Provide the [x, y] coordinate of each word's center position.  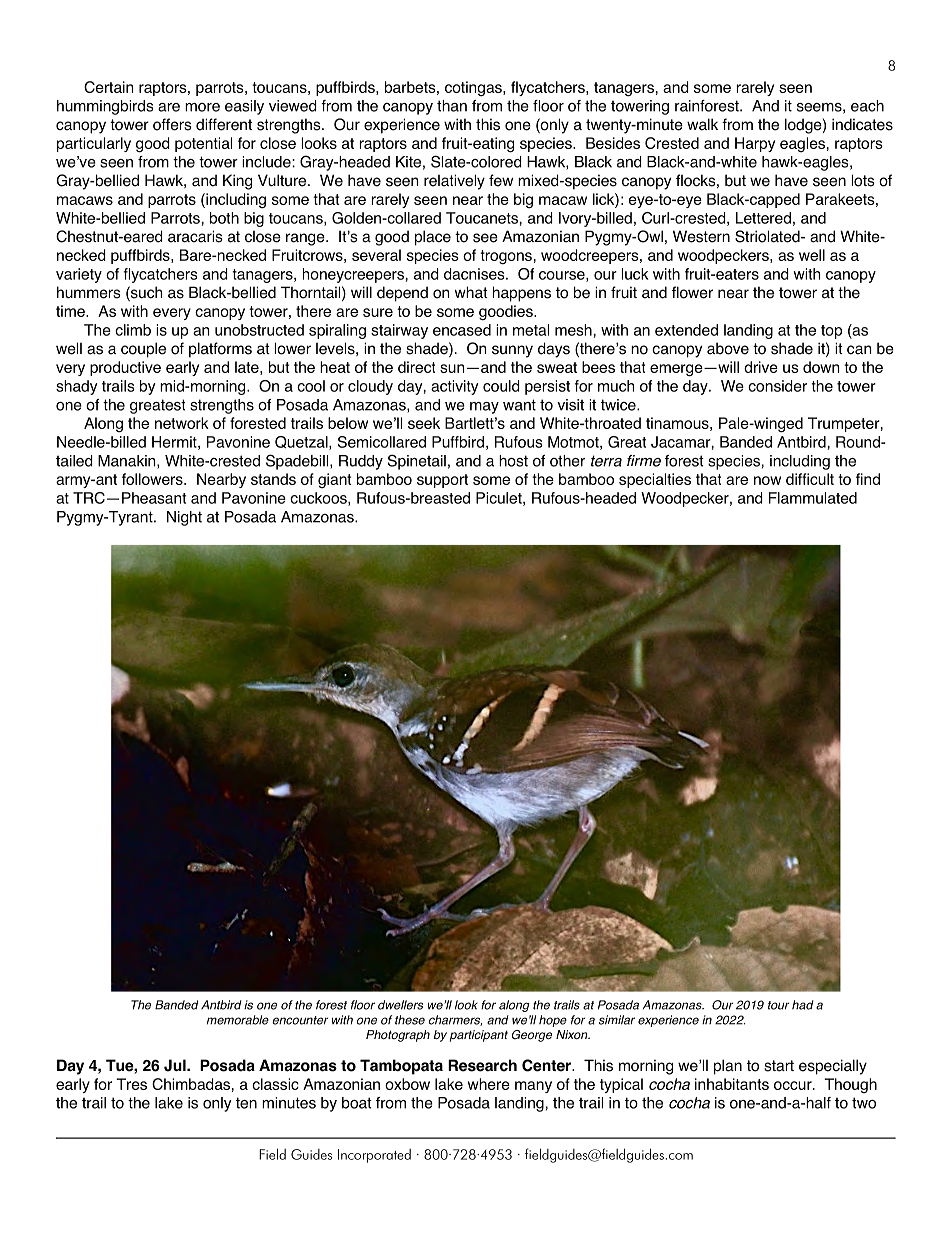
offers [172, 124]
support [442, 481]
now [767, 480]
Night [184, 518]
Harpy [755, 144]
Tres [131, 1084]
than [452, 106]
